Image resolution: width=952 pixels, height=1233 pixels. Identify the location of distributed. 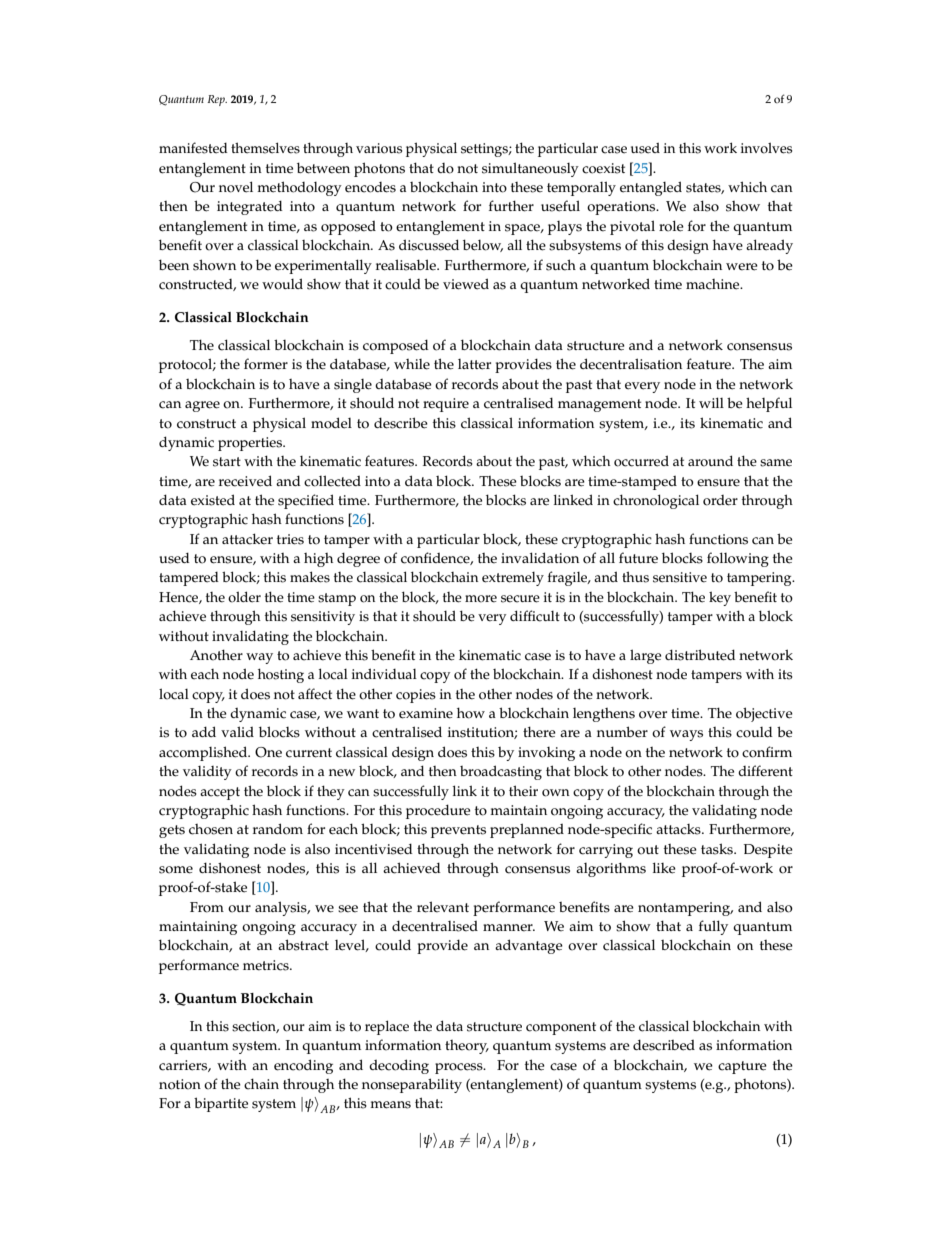
(700, 655).
